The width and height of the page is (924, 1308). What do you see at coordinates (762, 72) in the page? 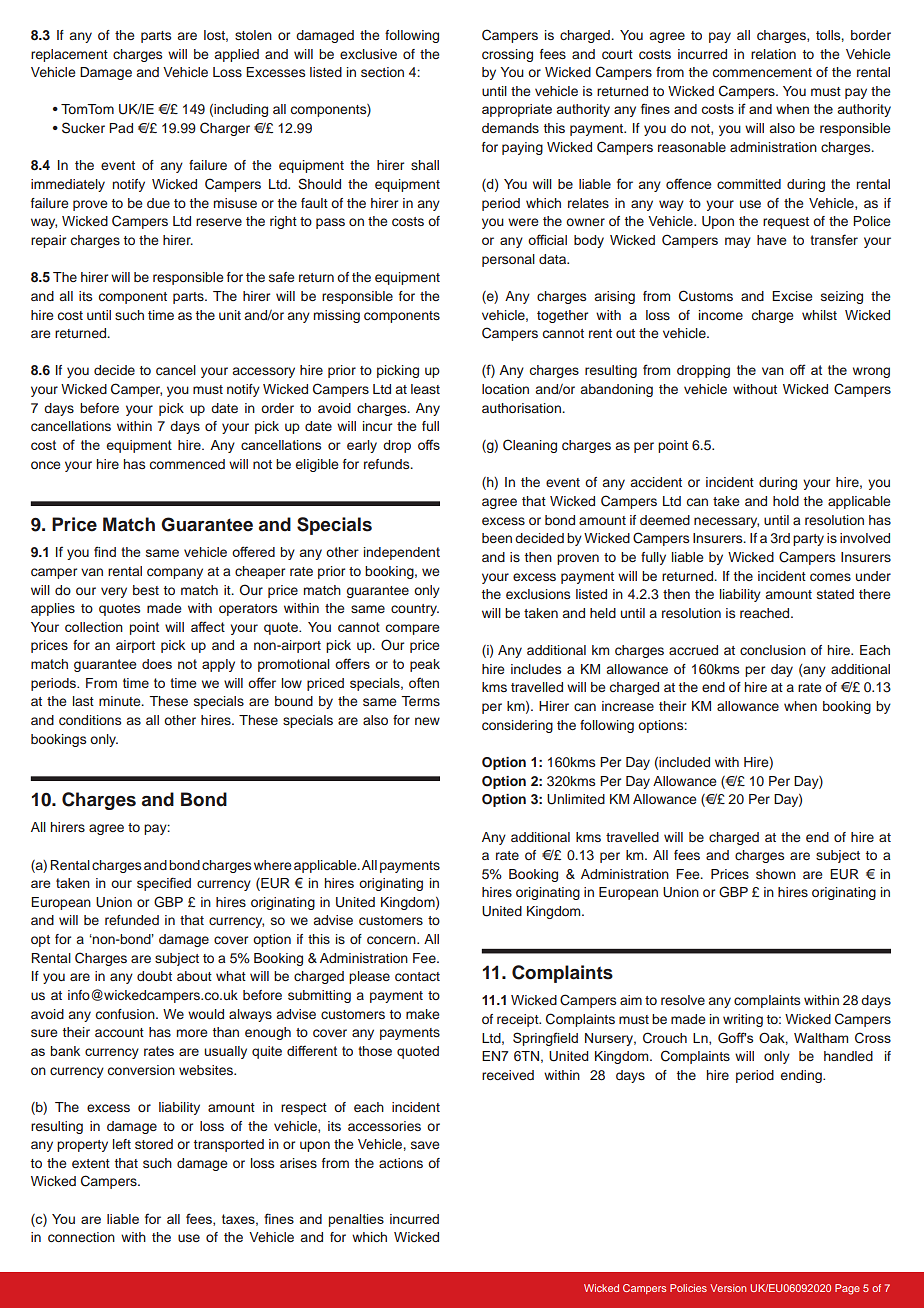
I see `commencement` at bounding box center [762, 72].
